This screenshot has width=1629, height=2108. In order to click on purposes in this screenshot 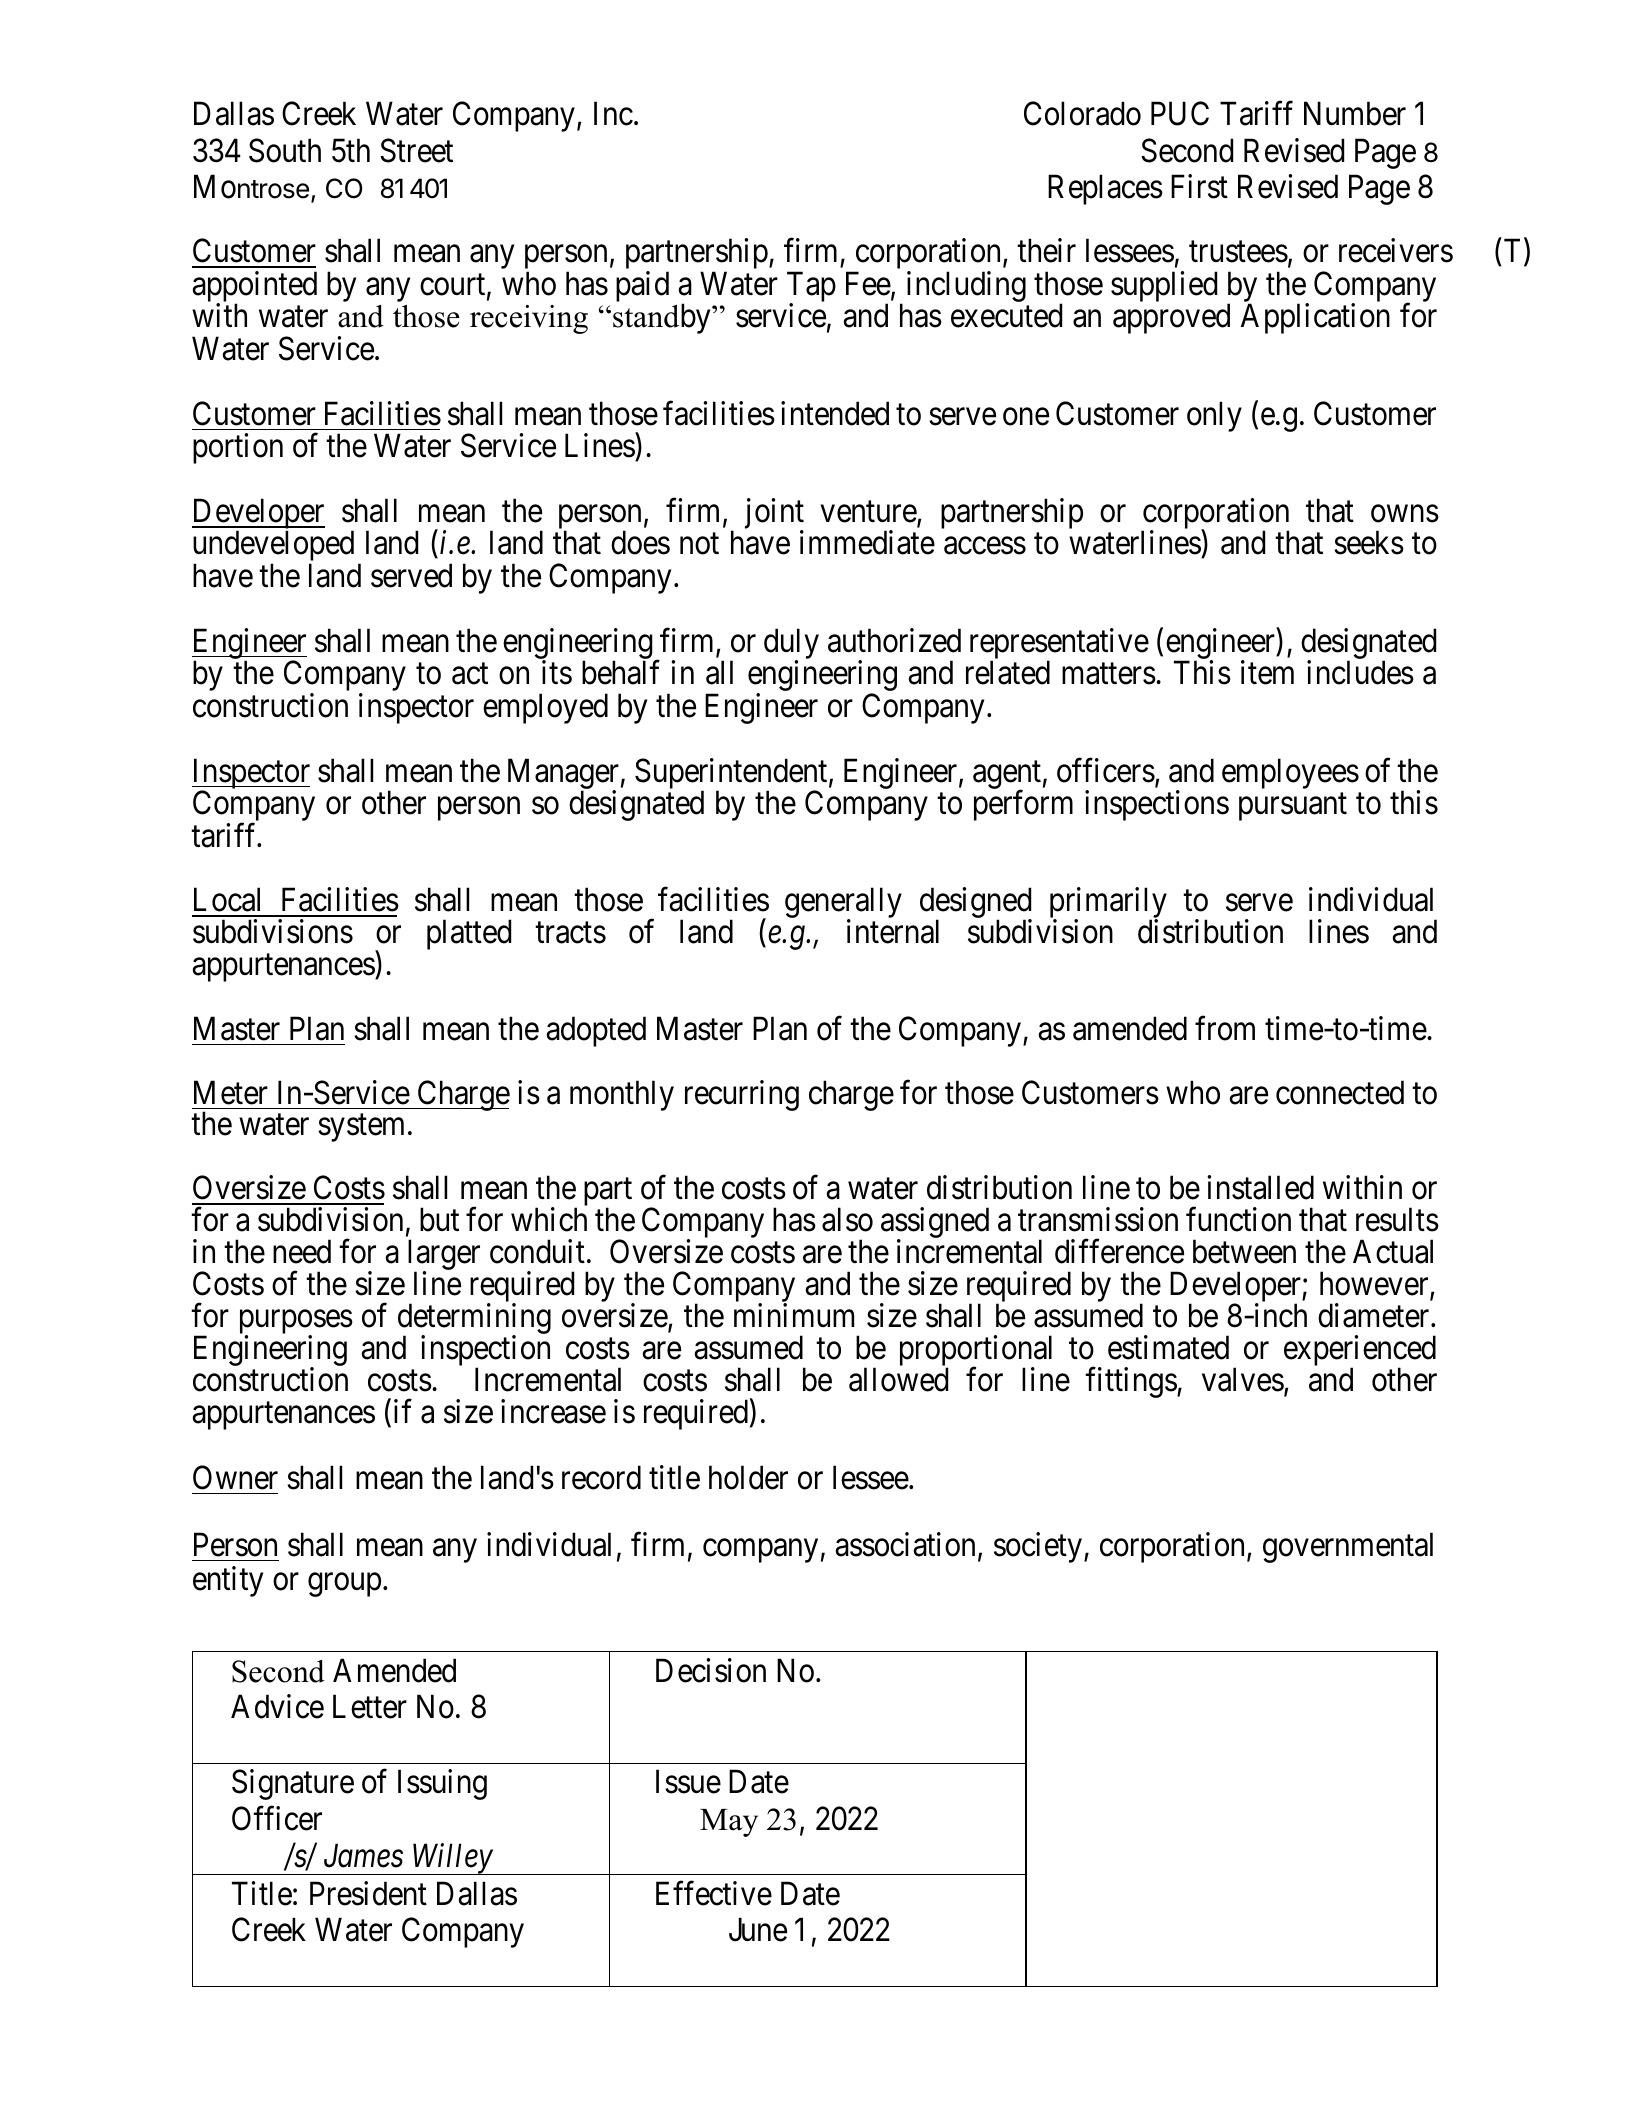, I will do `click(296, 1323)`.
